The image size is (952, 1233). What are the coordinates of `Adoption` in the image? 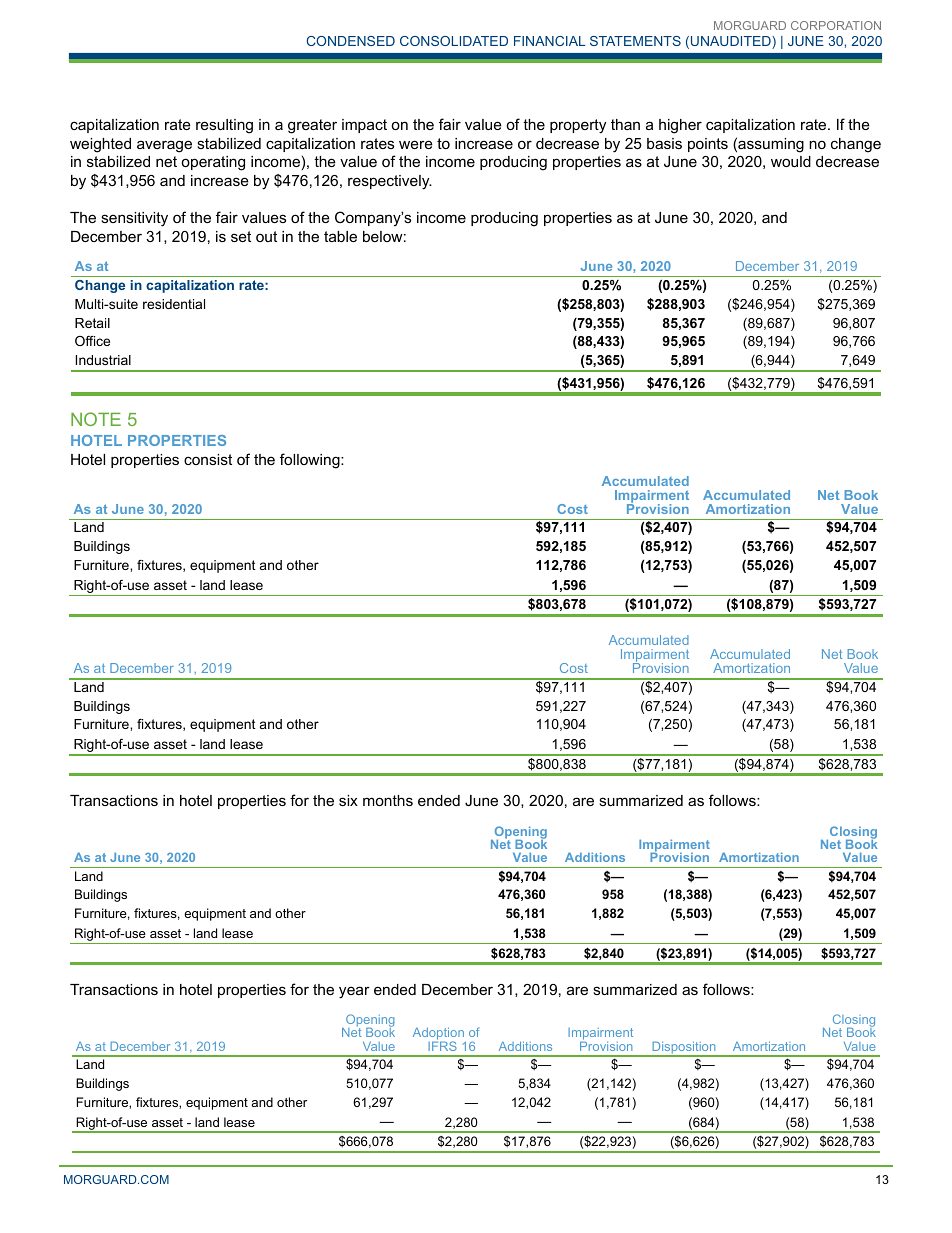 It's located at (439, 1035).
